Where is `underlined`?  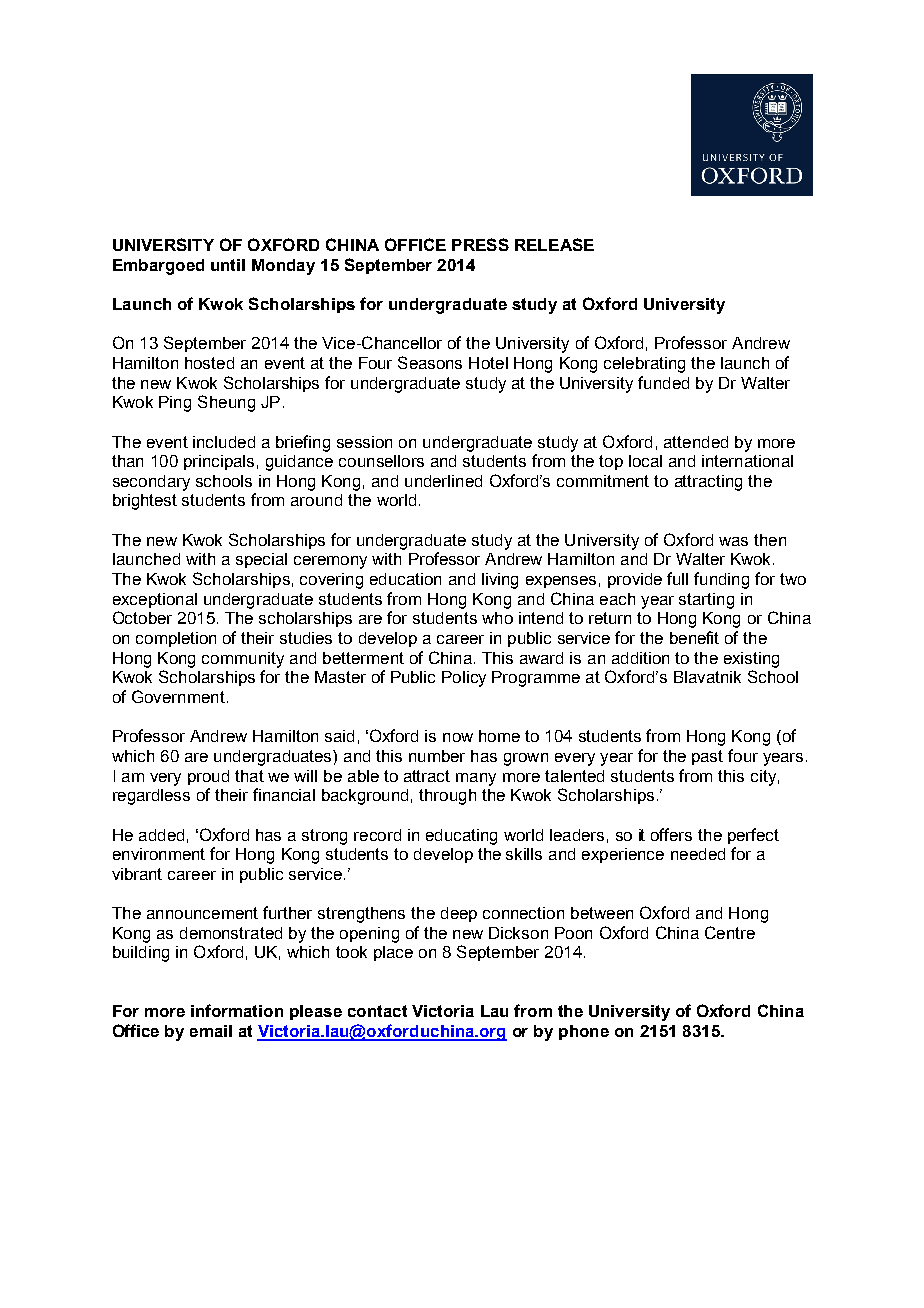
underlined is located at coordinates (443, 481).
